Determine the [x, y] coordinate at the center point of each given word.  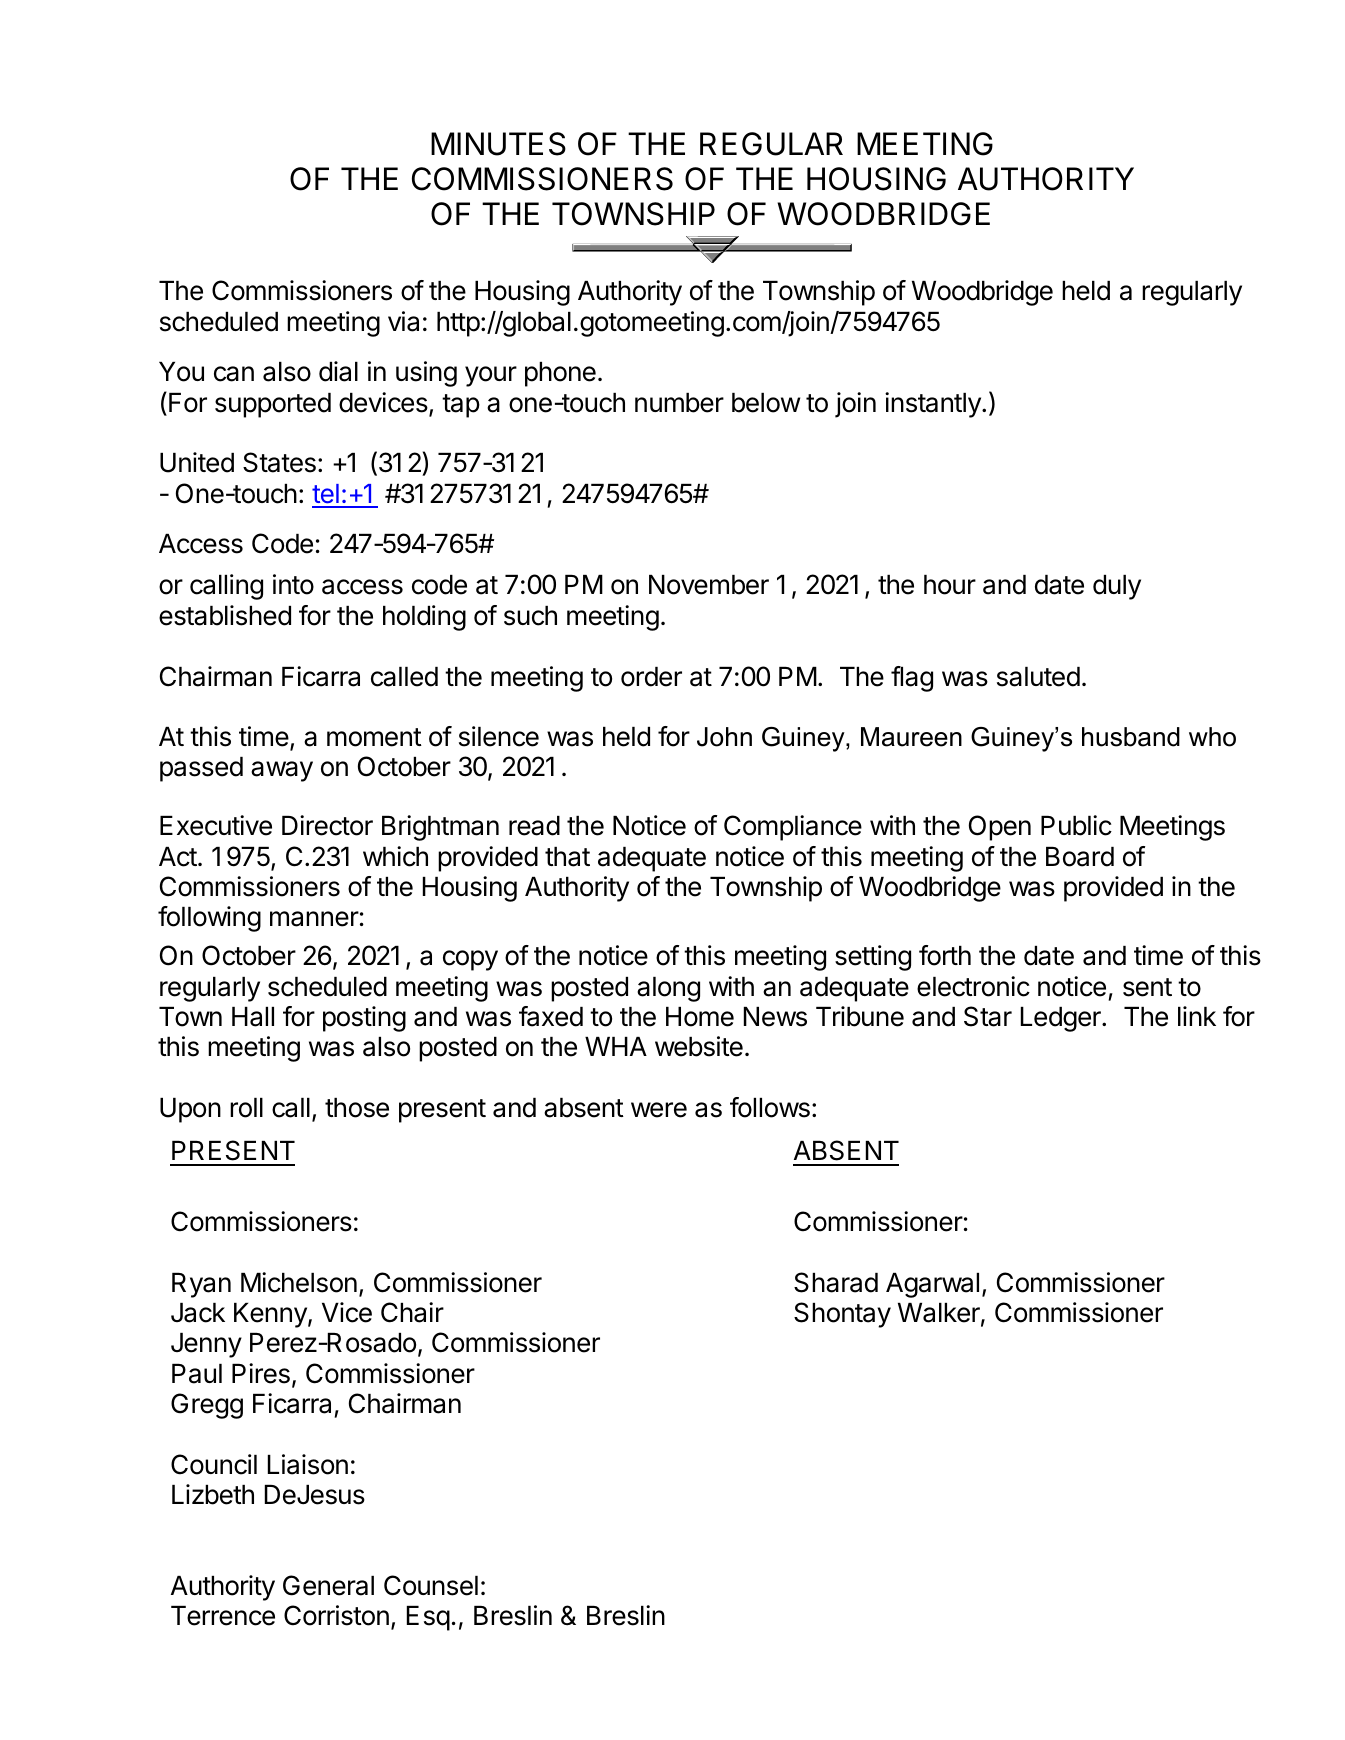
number [679, 403]
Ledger [1062, 1019]
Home [700, 1017]
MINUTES [498, 144]
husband [1131, 737]
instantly [934, 405]
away [282, 771]
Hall [253, 1017]
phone [560, 374]
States [279, 462]
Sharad [836, 1282]
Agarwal [932, 1285]
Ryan [201, 1285]
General [328, 1585]
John [724, 737]
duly [1117, 587]
